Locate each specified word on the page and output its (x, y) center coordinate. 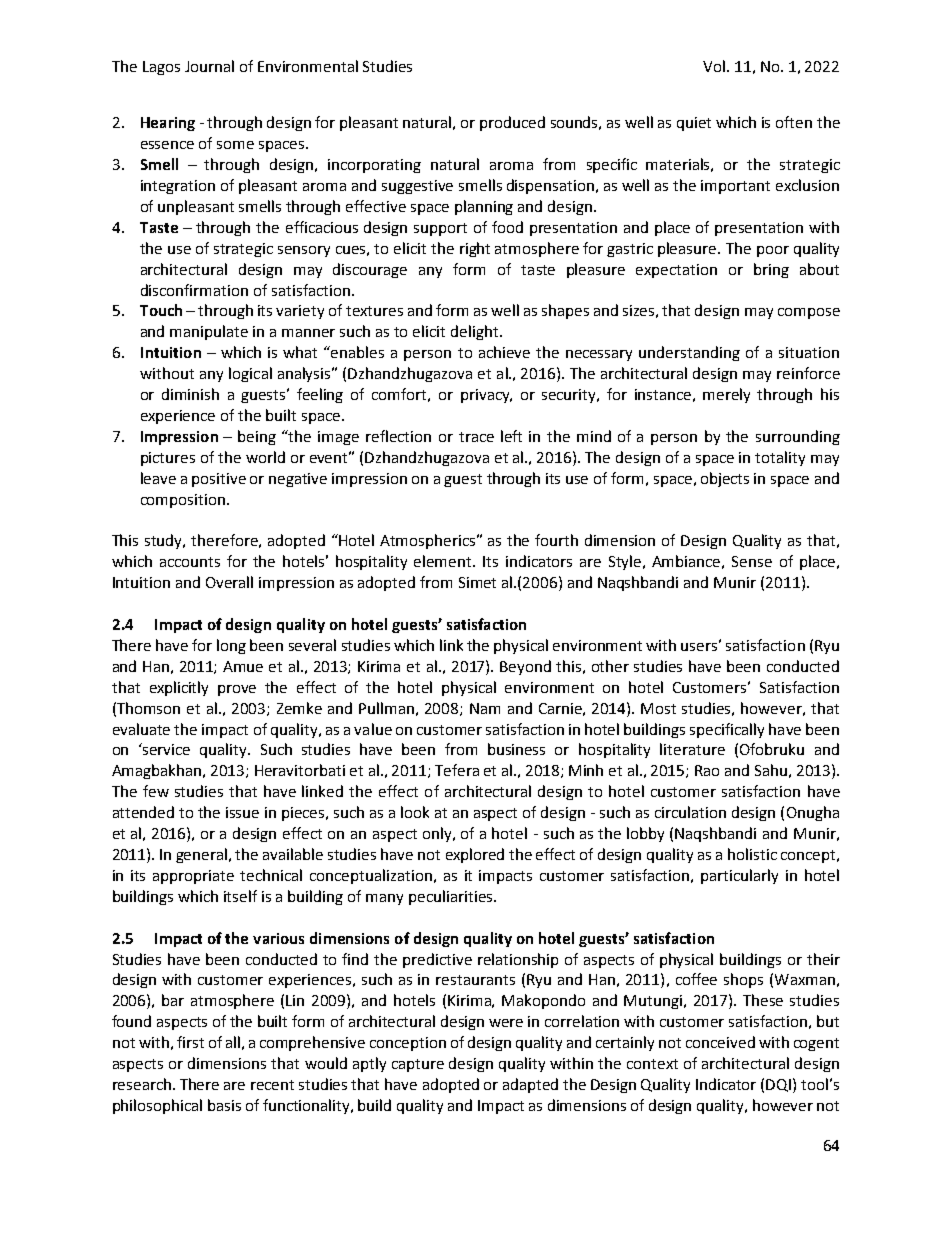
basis (224, 1105)
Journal (209, 66)
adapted (530, 1085)
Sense (752, 561)
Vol (715, 66)
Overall (229, 582)
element (444, 561)
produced (512, 123)
